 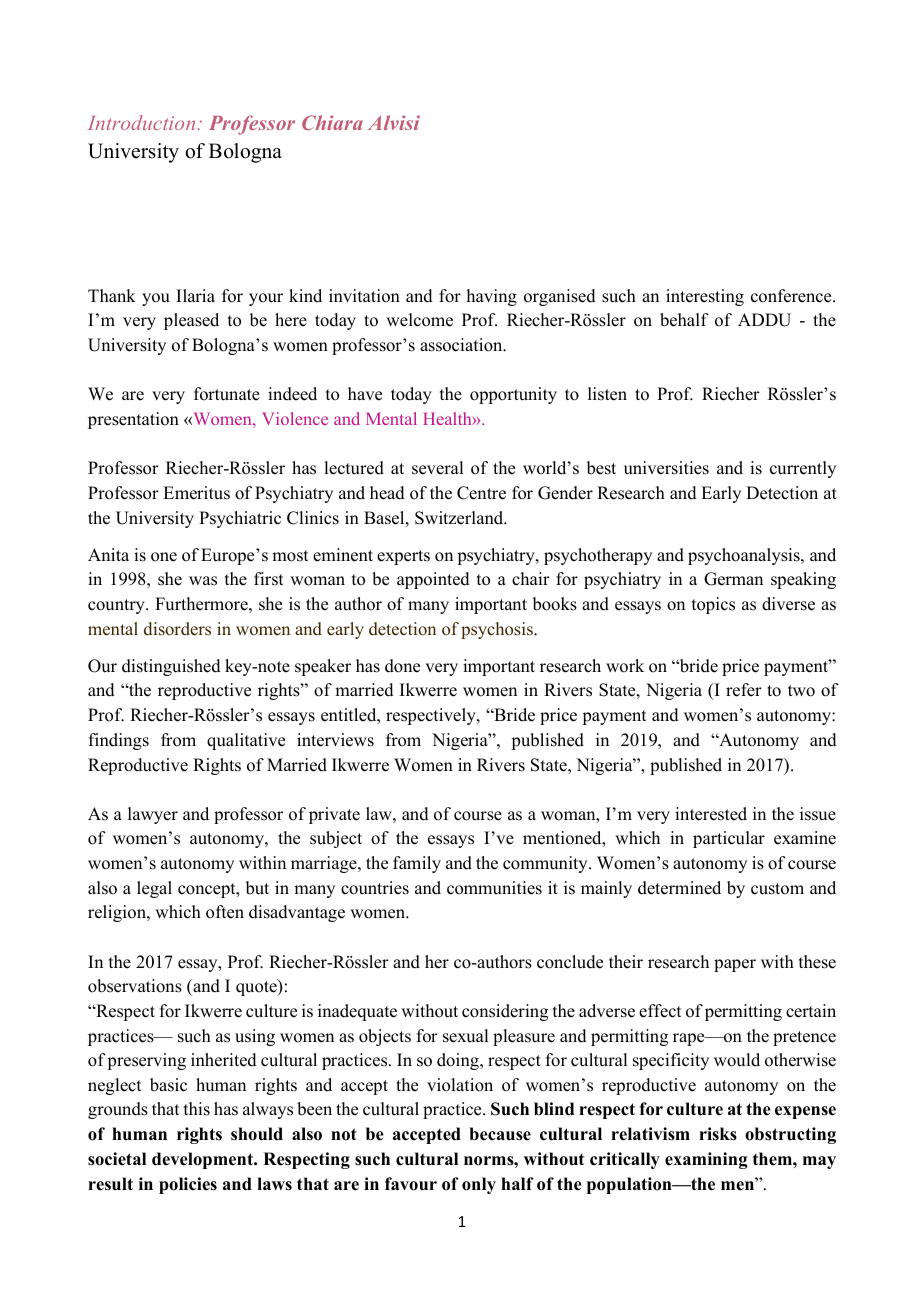 What do you see at coordinates (498, 630) in the screenshot?
I see `psychosis` at bounding box center [498, 630].
